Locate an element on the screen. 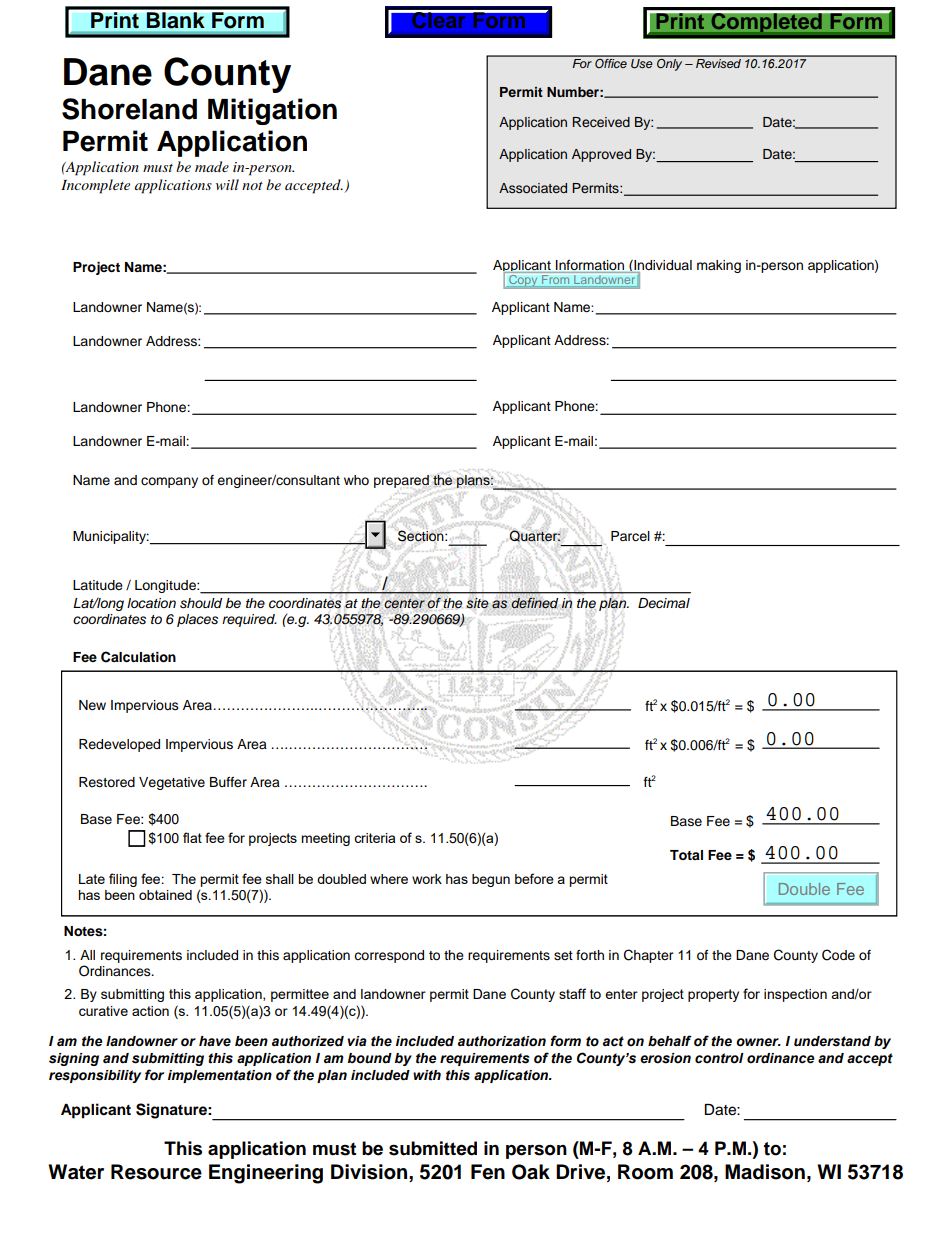 This screenshot has width=952, height=1233. company is located at coordinates (169, 482).
